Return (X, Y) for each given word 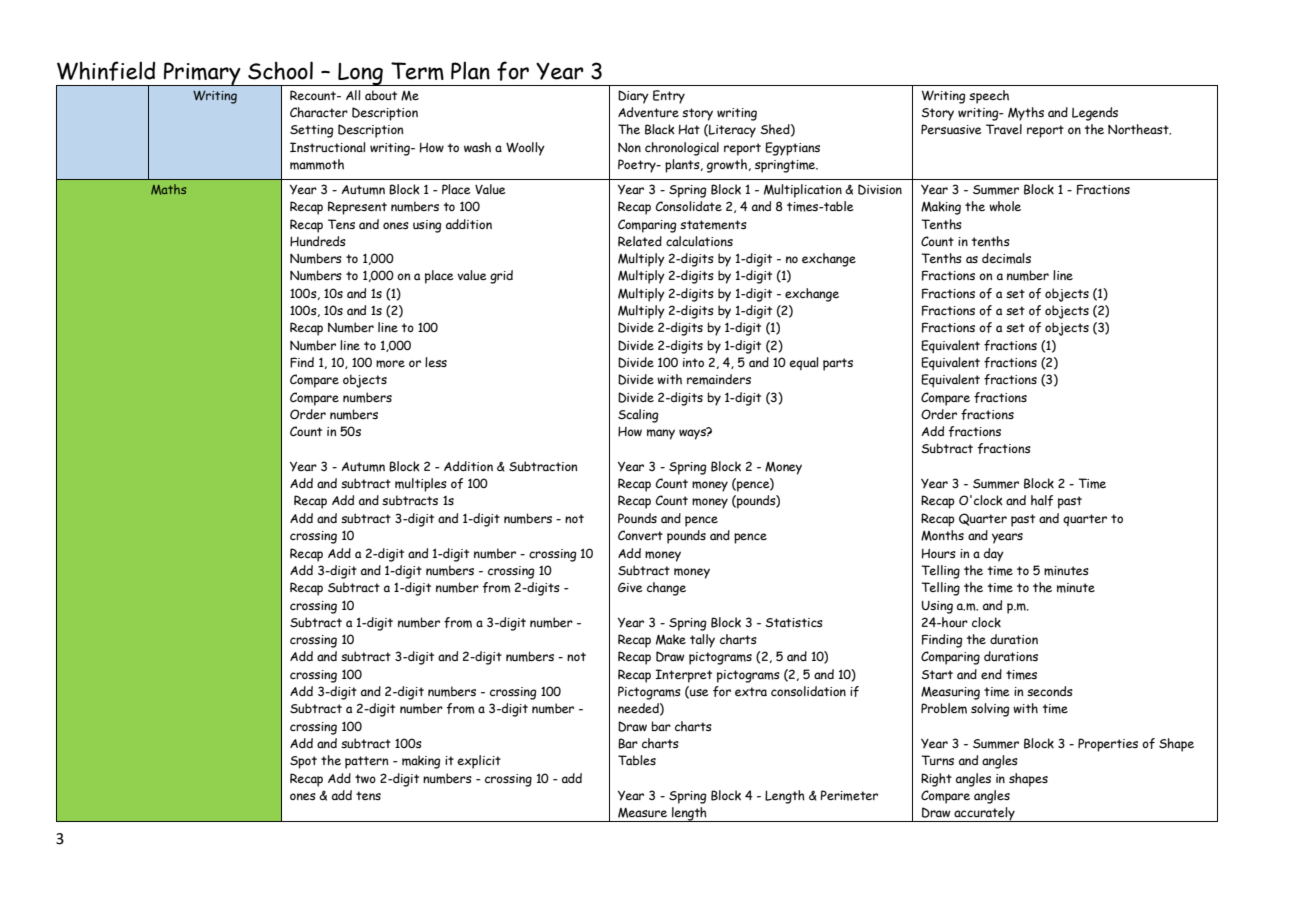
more (390, 364)
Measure (642, 813)
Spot (303, 762)
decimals (1006, 258)
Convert (640, 535)
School (280, 70)
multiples (421, 485)
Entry (669, 97)
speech (989, 97)
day (994, 555)
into (693, 362)
